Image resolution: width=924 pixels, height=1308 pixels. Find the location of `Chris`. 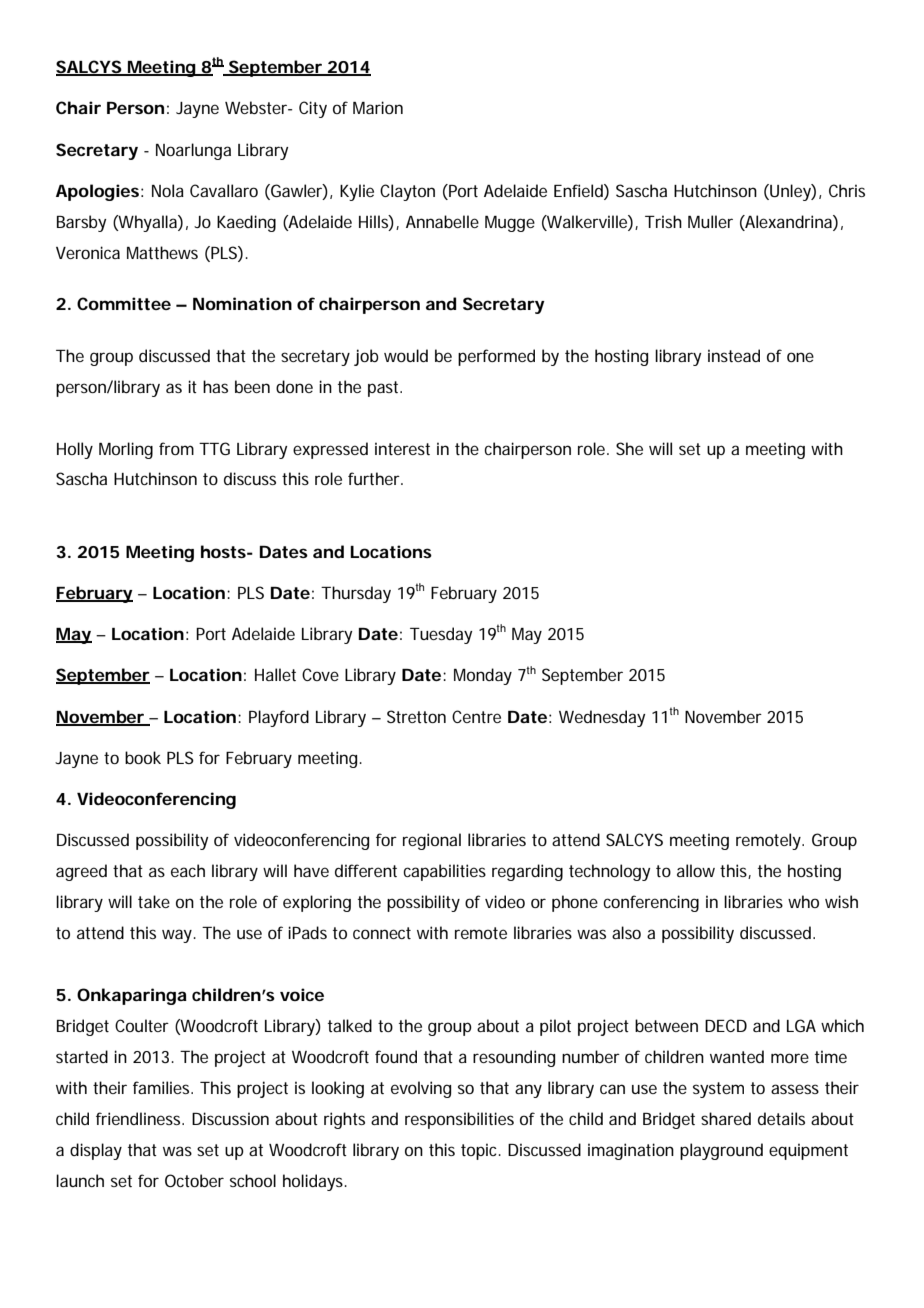

Chris is located at coordinates (847, 190).
